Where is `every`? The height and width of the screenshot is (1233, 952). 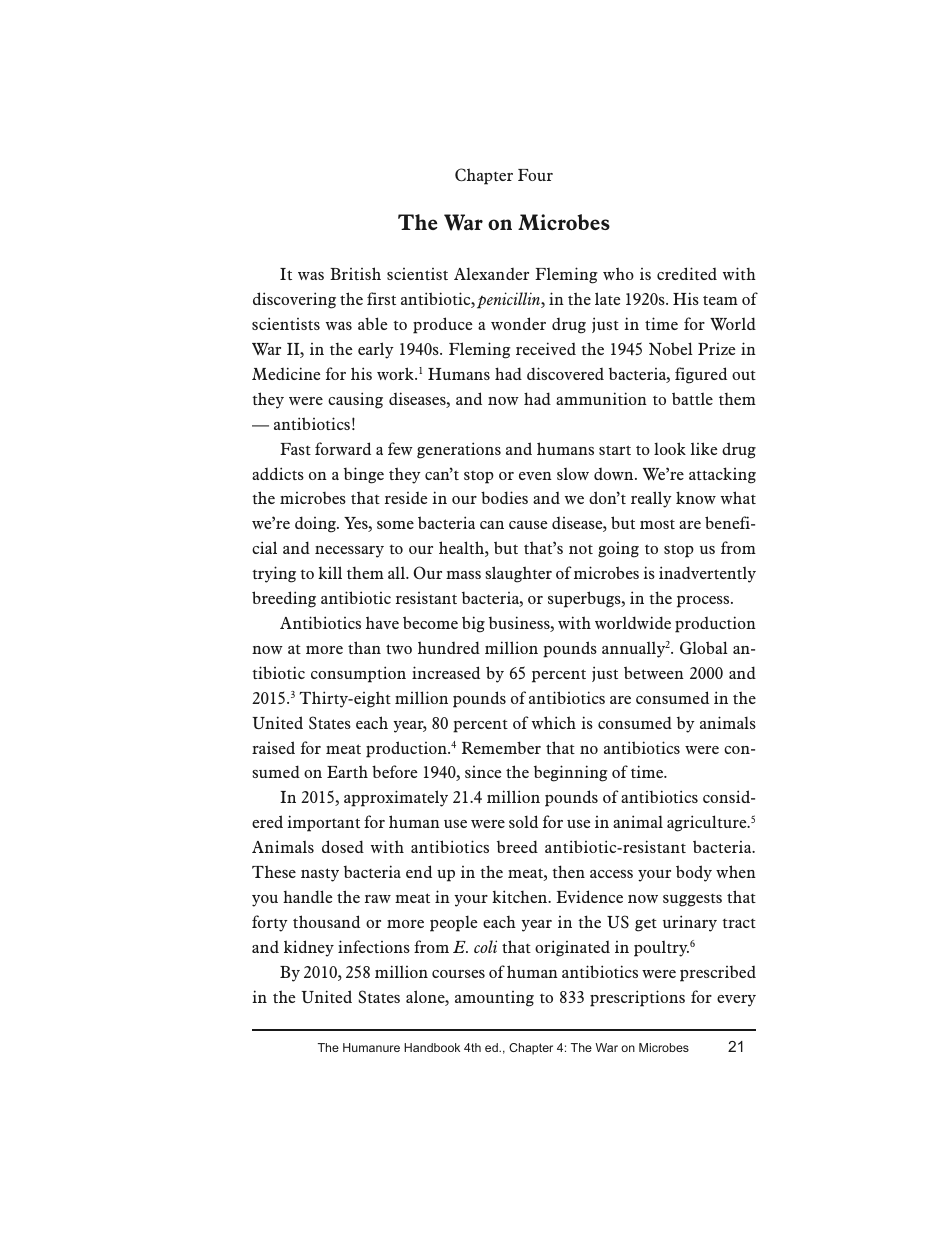 every is located at coordinates (736, 1001).
